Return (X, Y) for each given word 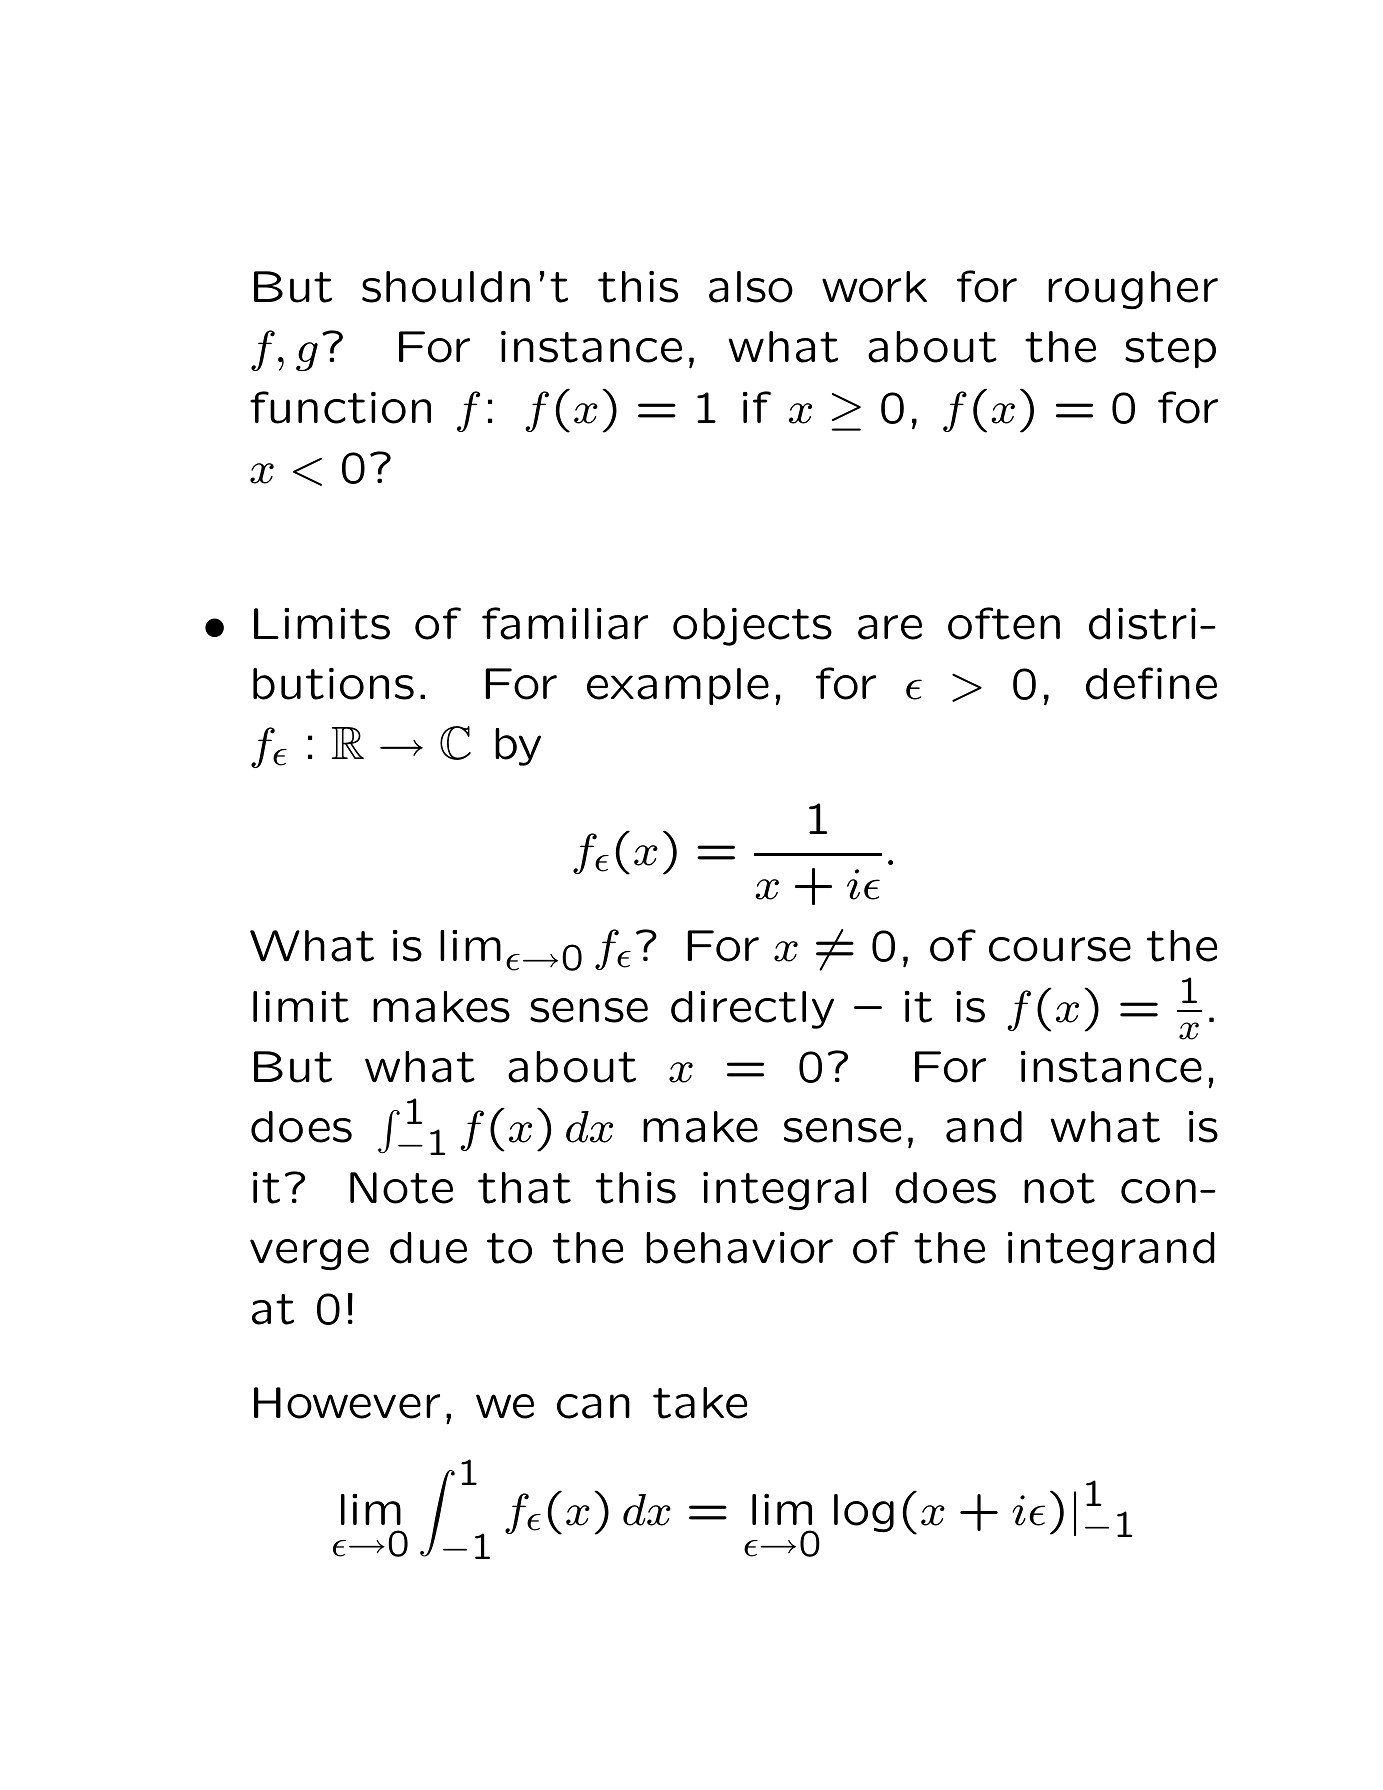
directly (752, 1010)
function (340, 407)
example (678, 686)
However (347, 1403)
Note (401, 1188)
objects (752, 627)
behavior (739, 1248)
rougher (1133, 290)
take (700, 1403)
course (1060, 949)
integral (784, 1191)
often (1004, 623)
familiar (565, 623)
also (751, 287)
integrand (1111, 1251)
